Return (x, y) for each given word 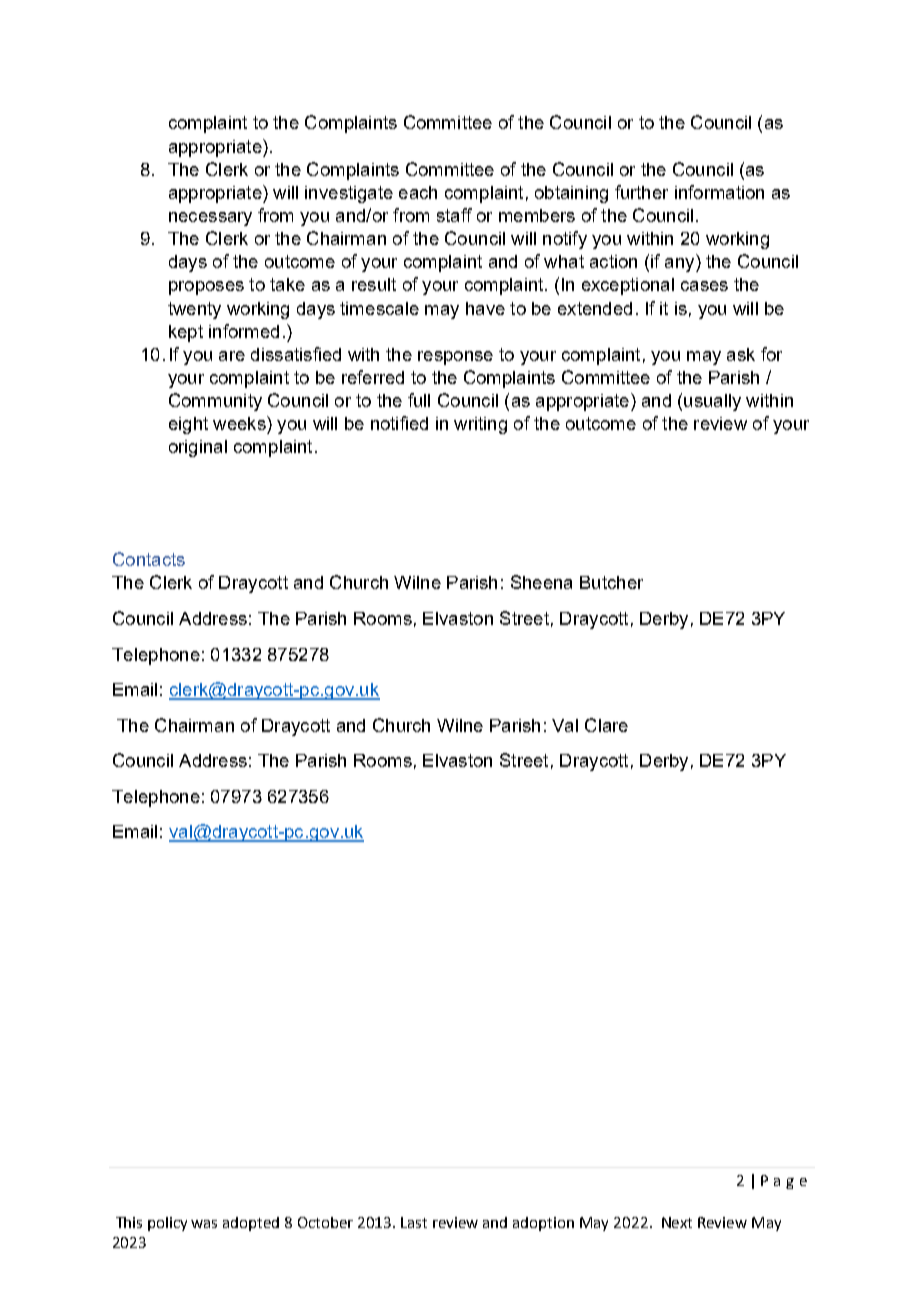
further (641, 192)
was (204, 1224)
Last (414, 1222)
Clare (606, 725)
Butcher (611, 582)
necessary (210, 219)
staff (454, 215)
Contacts (149, 559)
